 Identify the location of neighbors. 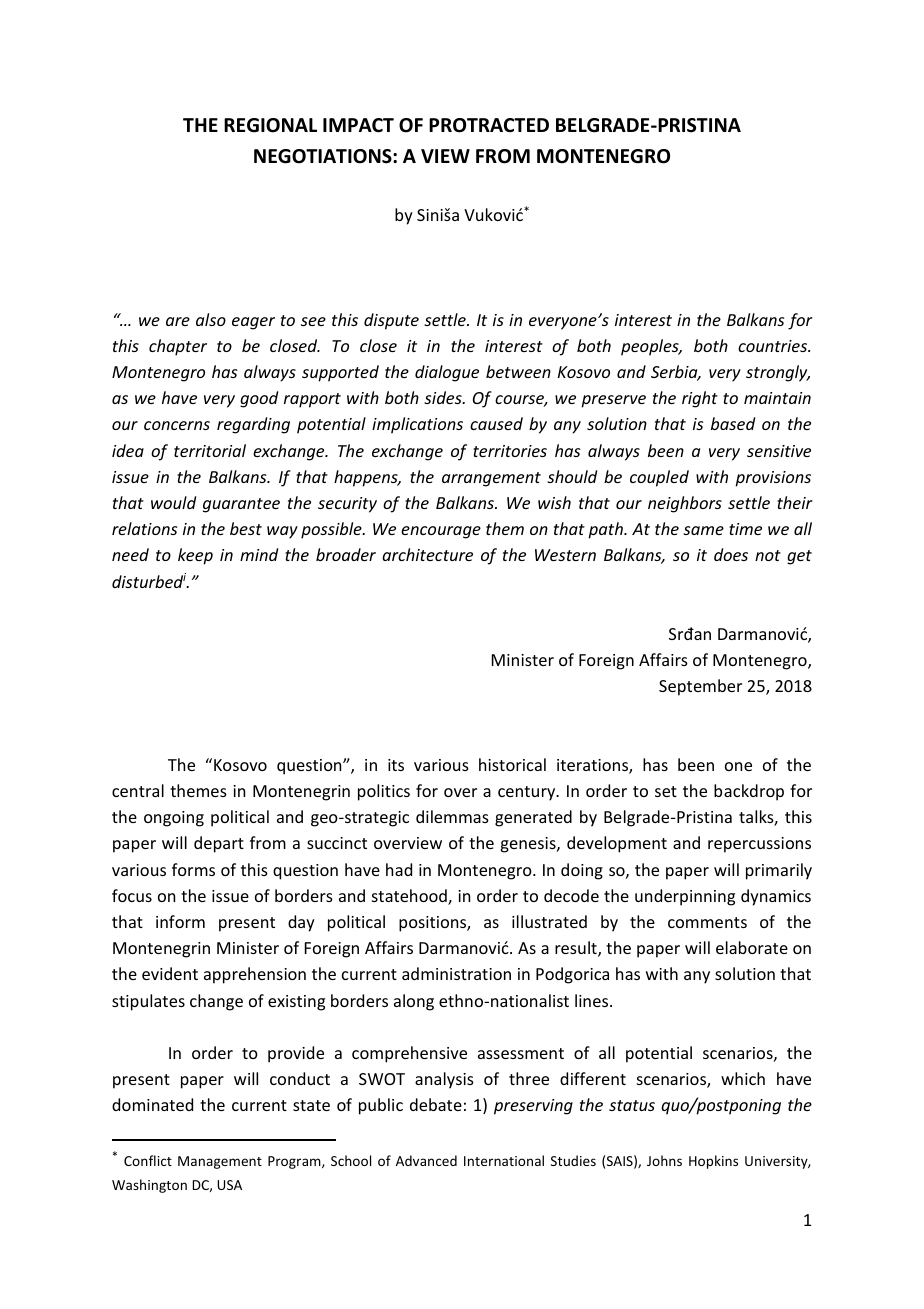
(685, 504).
